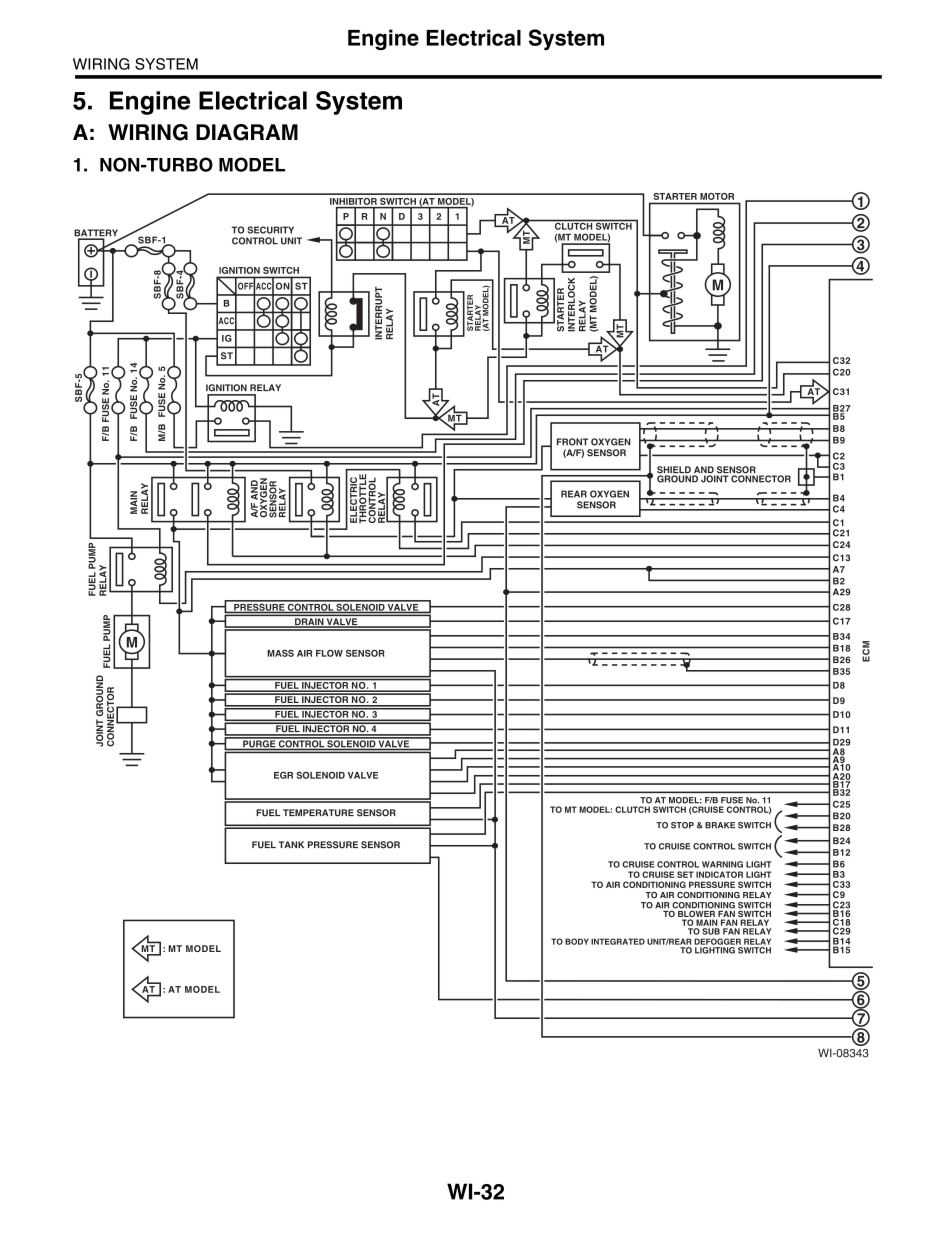 The image size is (952, 1233). What do you see at coordinates (717, 196) in the screenshot?
I see `MOTOR` at bounding box center [717, 196].
